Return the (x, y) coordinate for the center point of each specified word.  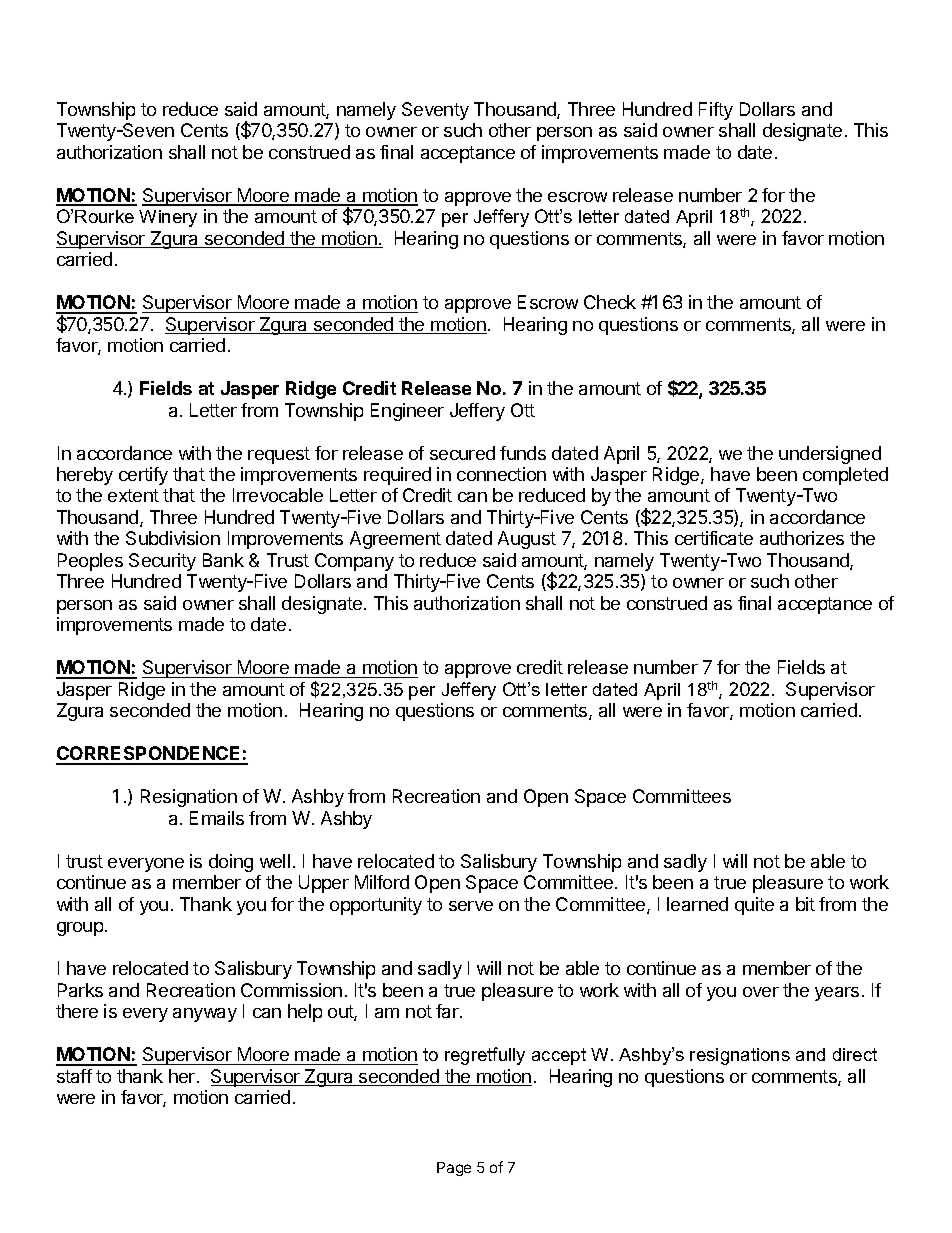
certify (143, 476)
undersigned (830, 455)
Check (610, 302)
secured (462, 453)
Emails (217, 818)
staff (74, 1076)
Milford (382, 882)
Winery (168, 218)
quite (754, 906)
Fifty (716, 111)
